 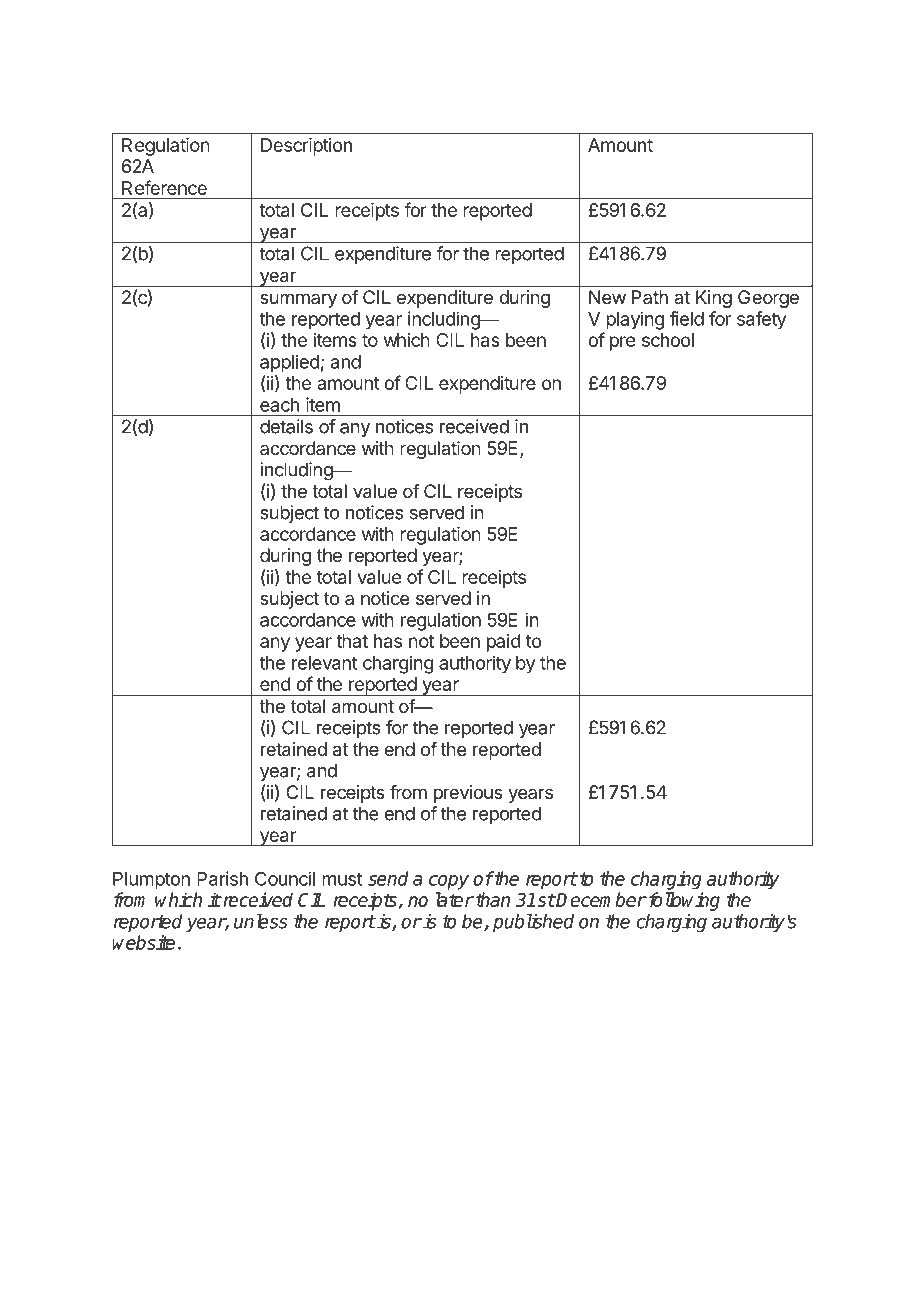 What do you see at coordinates (468, 794) in the image?
I see `previous` at bounding box center [468, 794].
